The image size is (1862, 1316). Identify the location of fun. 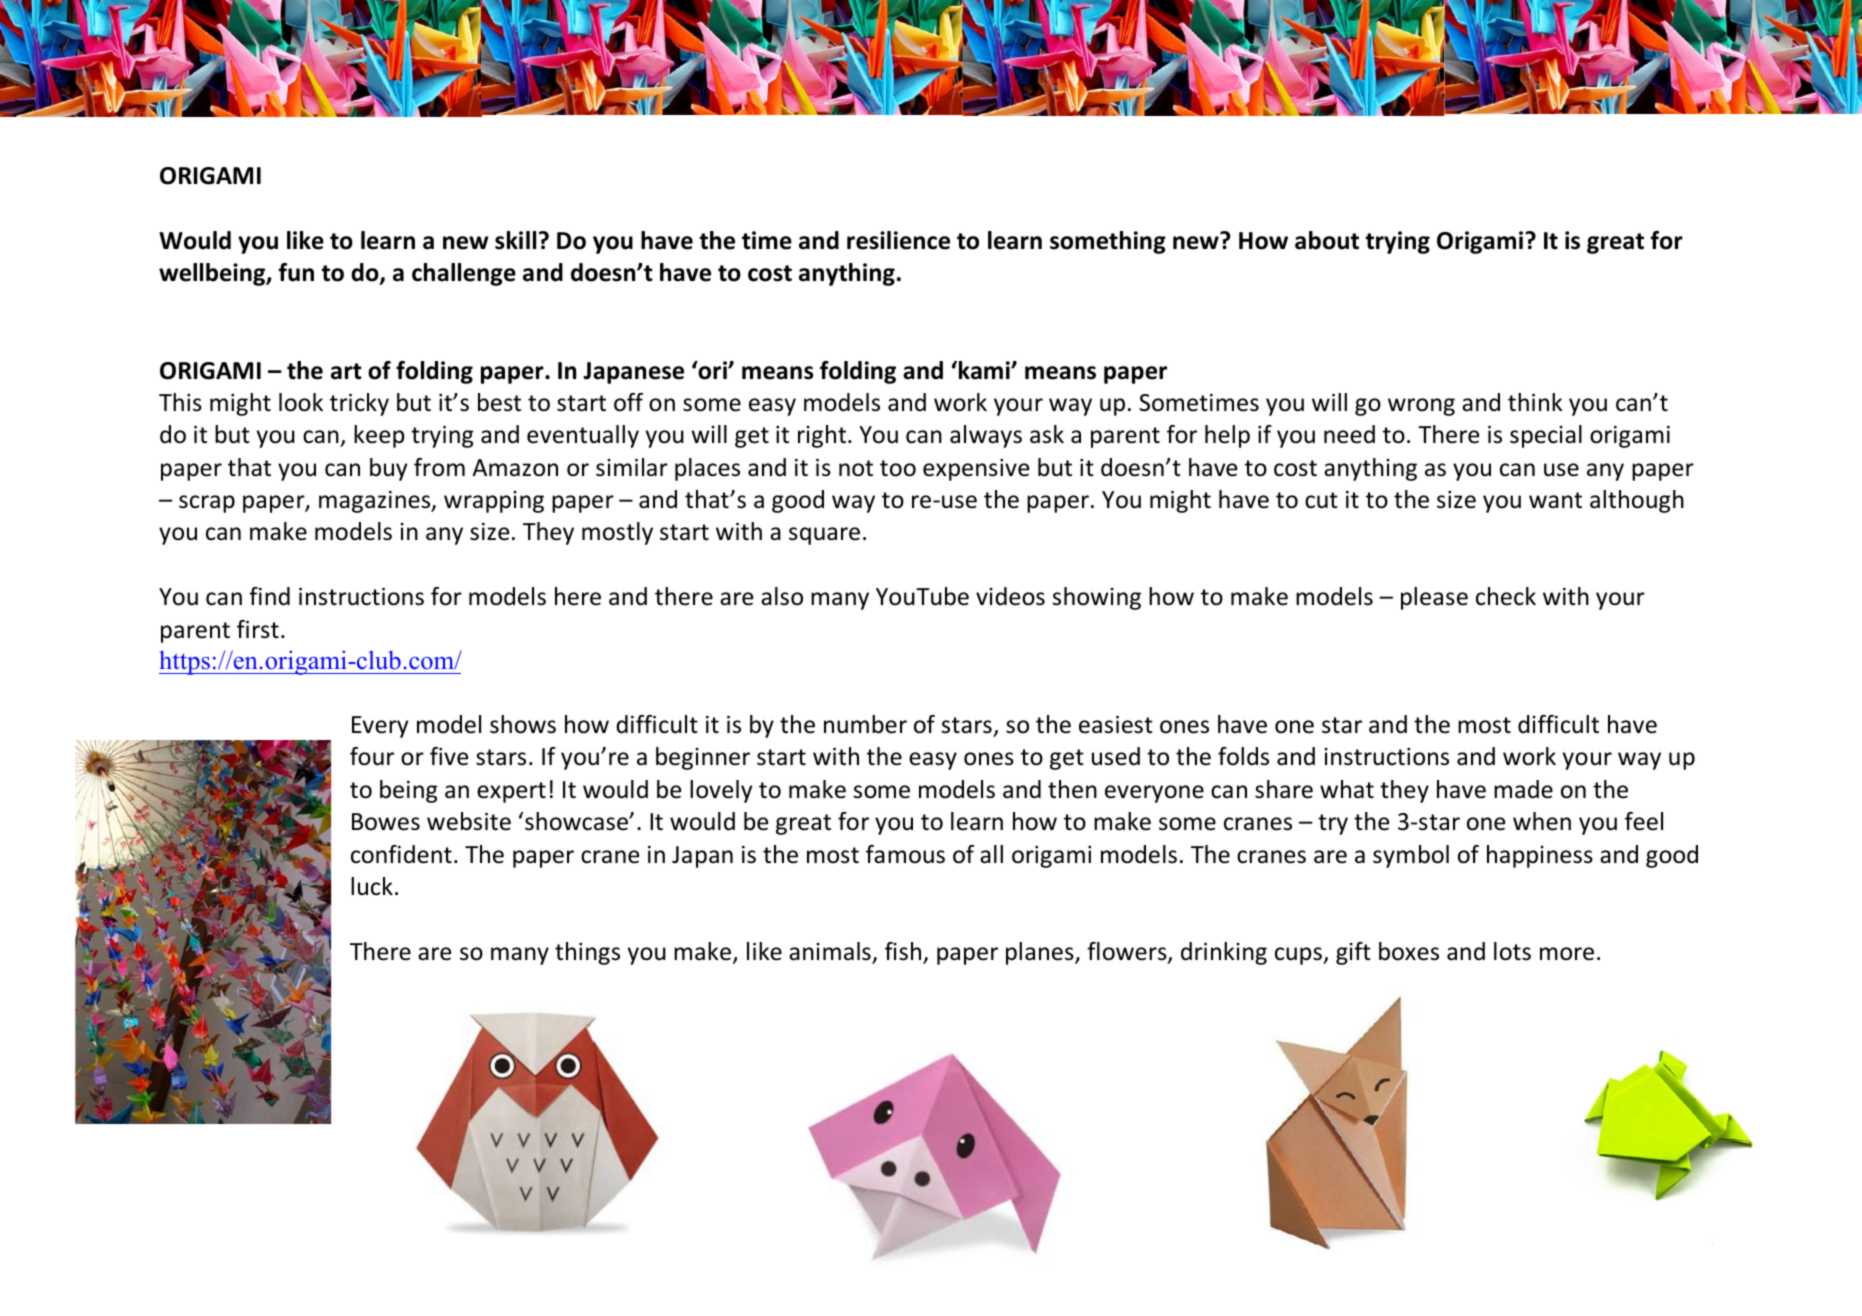
(296, 272).
